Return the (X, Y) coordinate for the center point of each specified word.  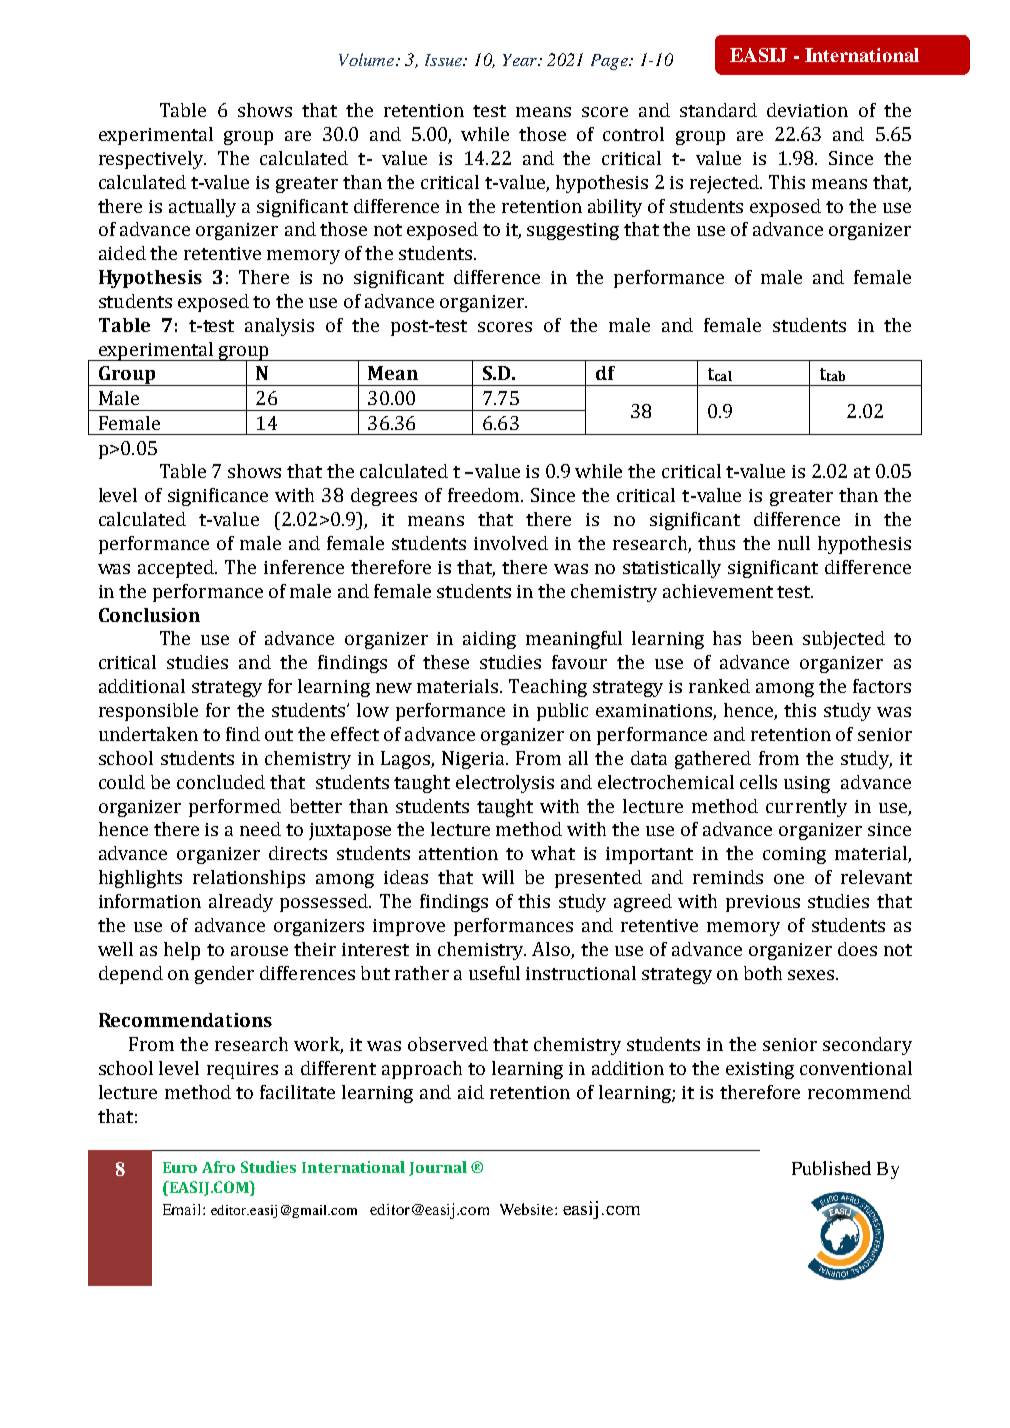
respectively (152, 160)
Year (521, 60)
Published (831, 1168)
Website (528, 1209)
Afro (218, 1167)
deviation (807, 110)
